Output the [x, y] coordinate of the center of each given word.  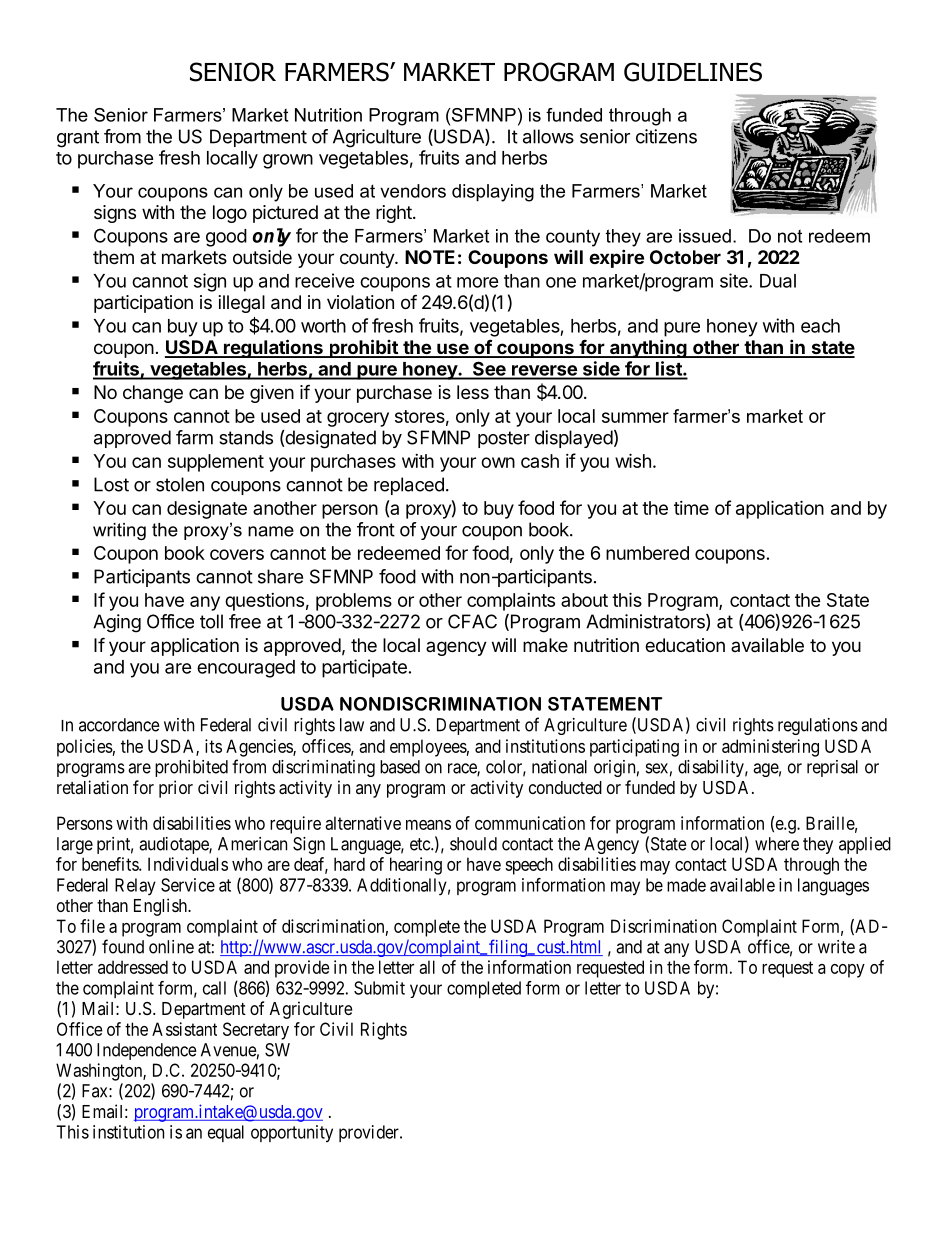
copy [848, 971]
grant [78, 139]
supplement [216, 463]
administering [770, 748]
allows [548, 136]
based [400, 767]
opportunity [292, 1134]
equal [226, 1133]
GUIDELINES [693, 72]
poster [504, 439]
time [691, 508]
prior [176, 789]
